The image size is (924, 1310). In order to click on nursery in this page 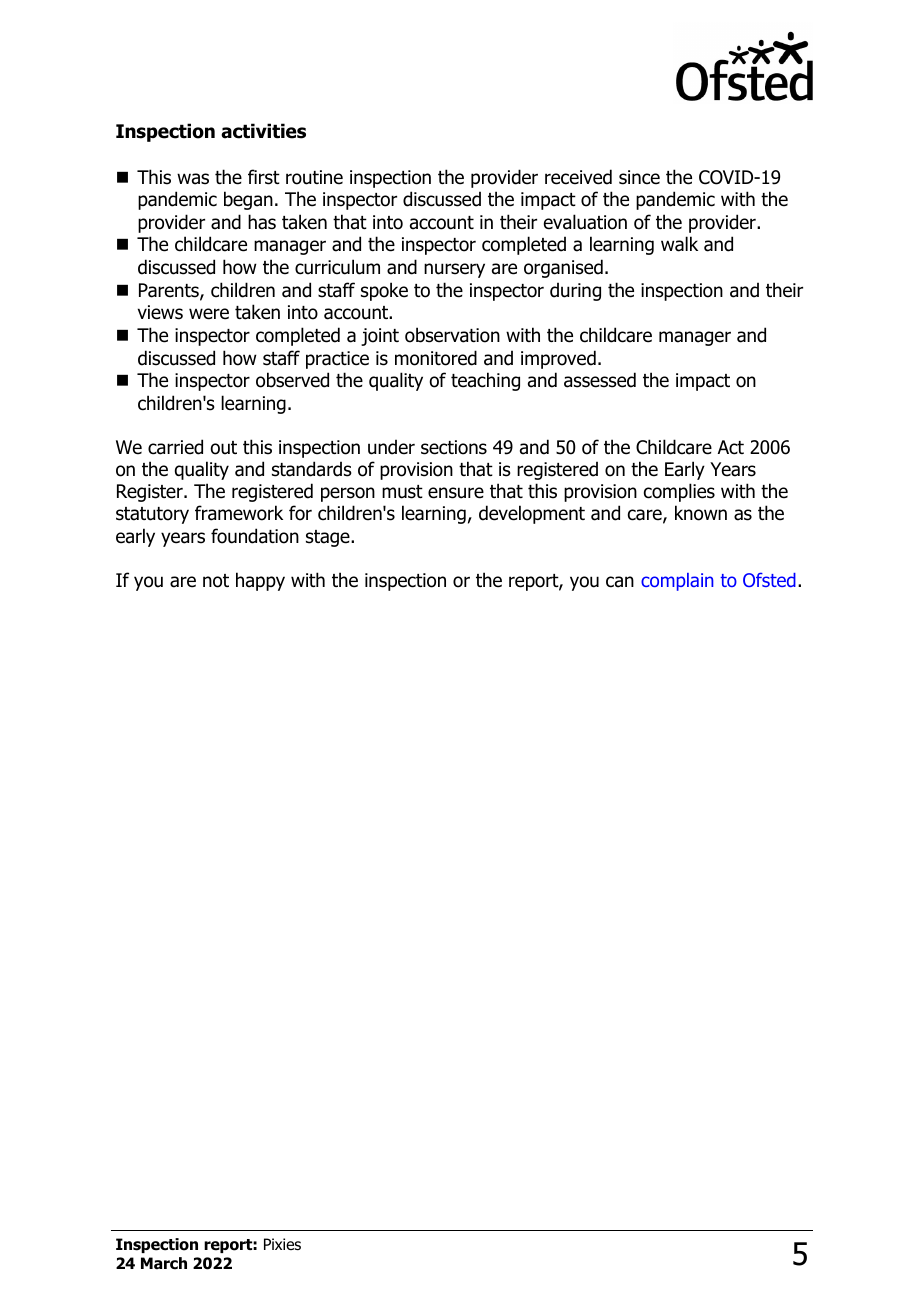, I will do `click(454, 270)`.
